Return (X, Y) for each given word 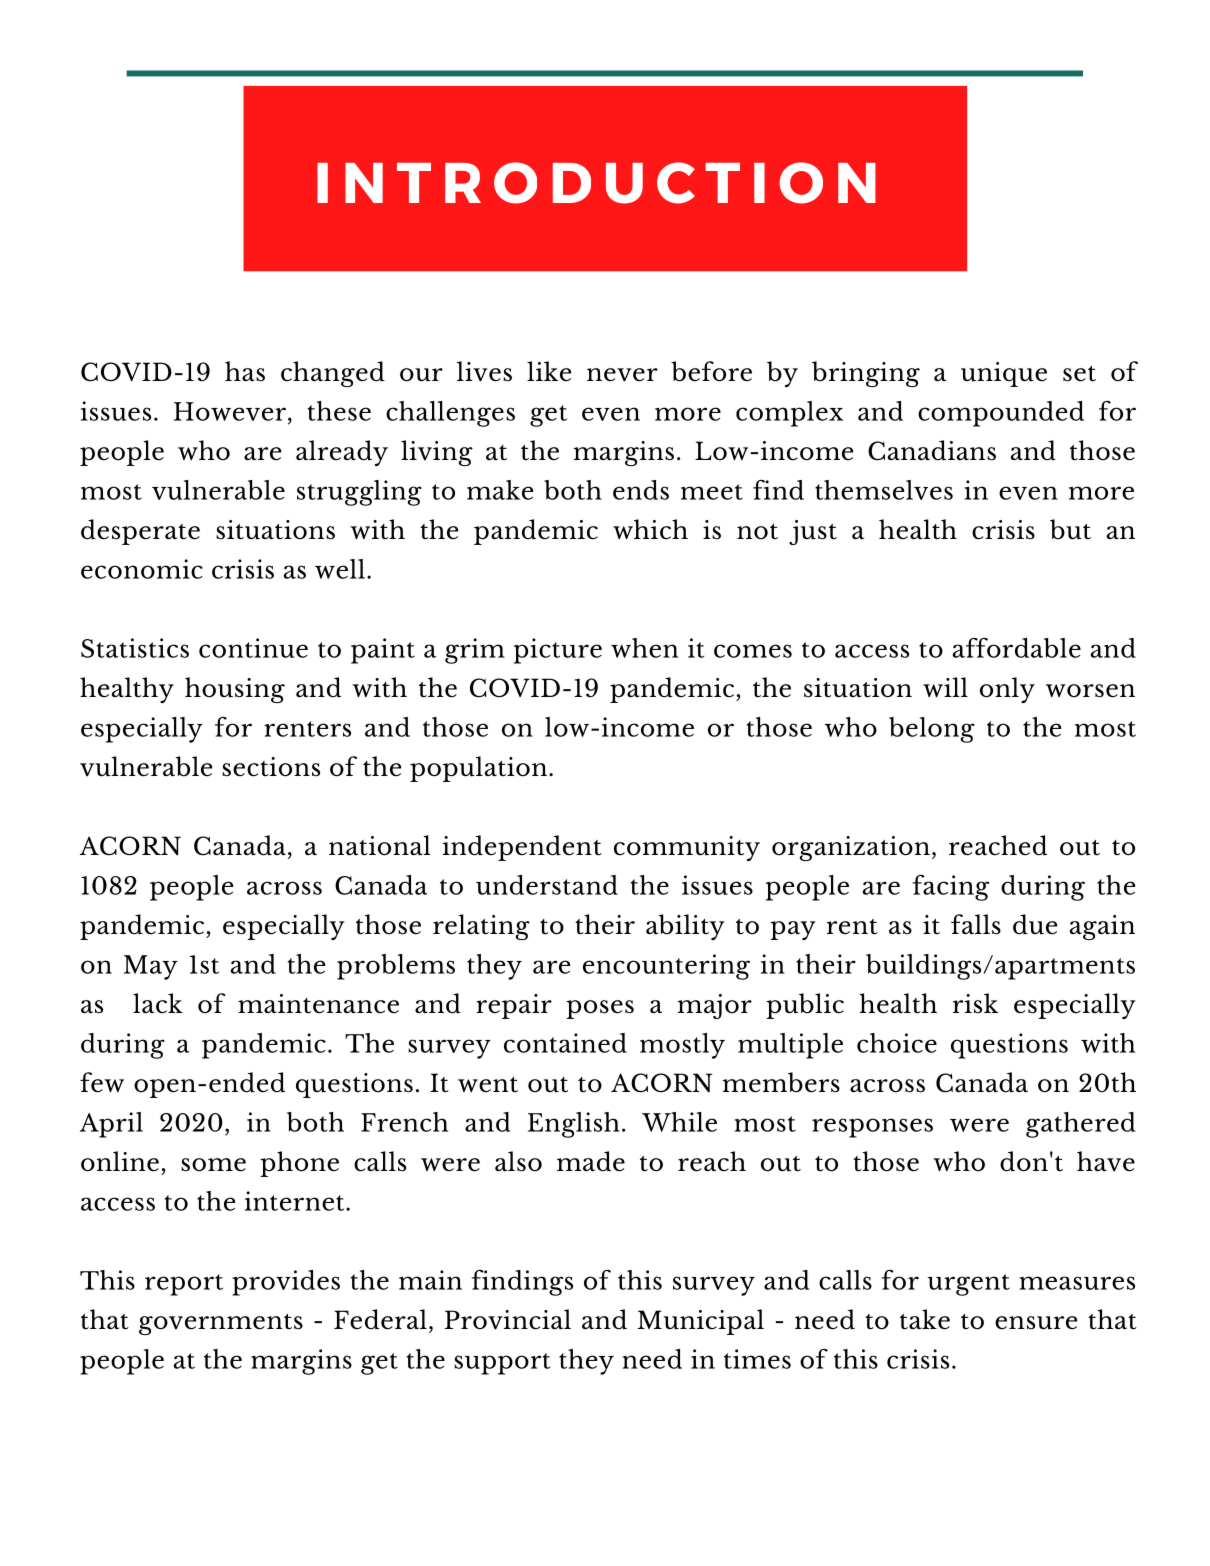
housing (235, 690)
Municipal (701, 1322)
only (1007, 690)
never (622, 375)
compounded (1001, 414)
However (230, 411)
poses (600, 1009)
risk (976, 1003)
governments (221, 1324)
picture (558, 651)
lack (158, 1003)
